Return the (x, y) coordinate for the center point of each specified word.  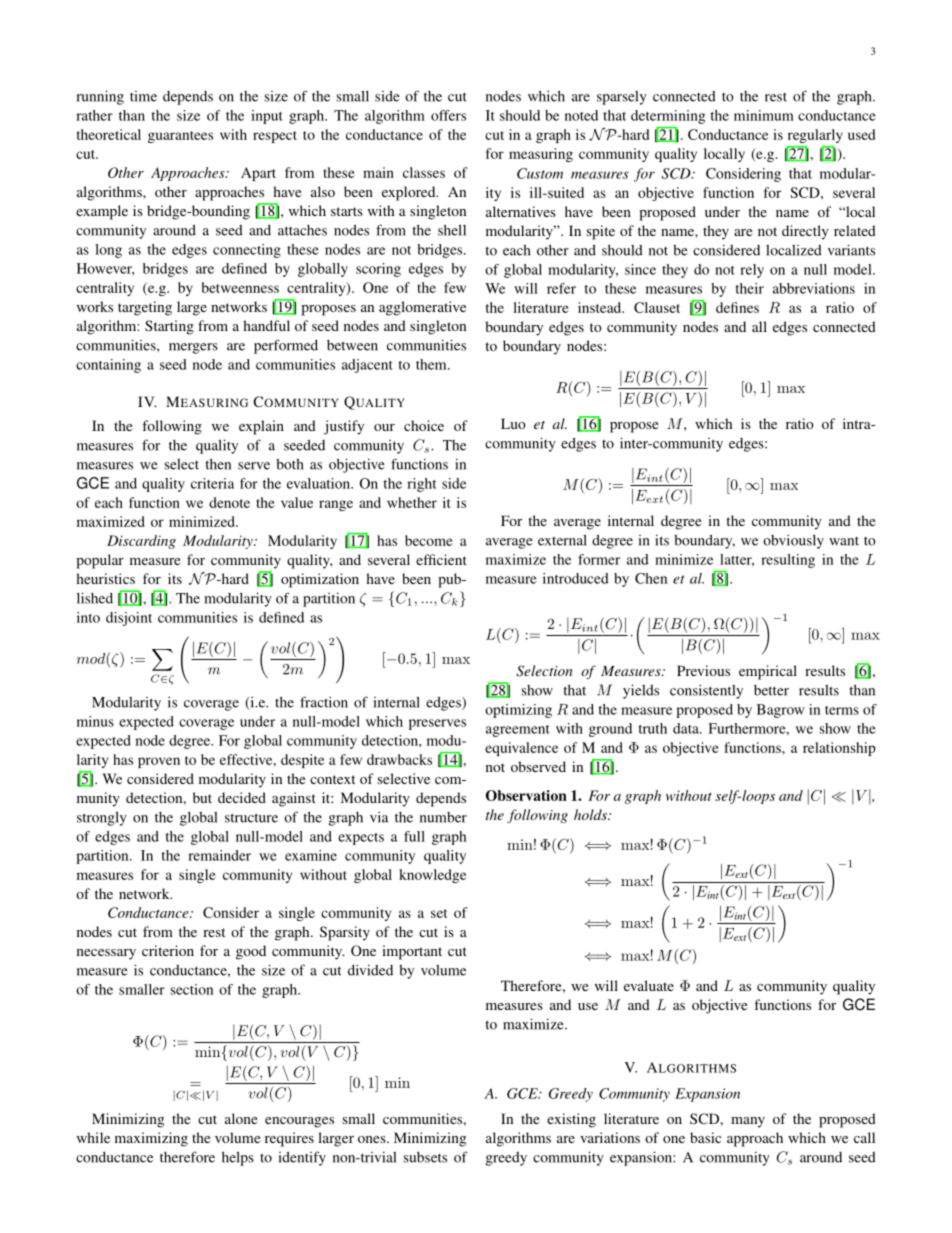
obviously (793, 541)
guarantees (180, 137)
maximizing (151, 1139)
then (218, 464)
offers (448, 115)
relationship (839, 749)
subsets (425, 1157)
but (202, 797)
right (421, 485)
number (443, 817)
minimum (764, 115)
